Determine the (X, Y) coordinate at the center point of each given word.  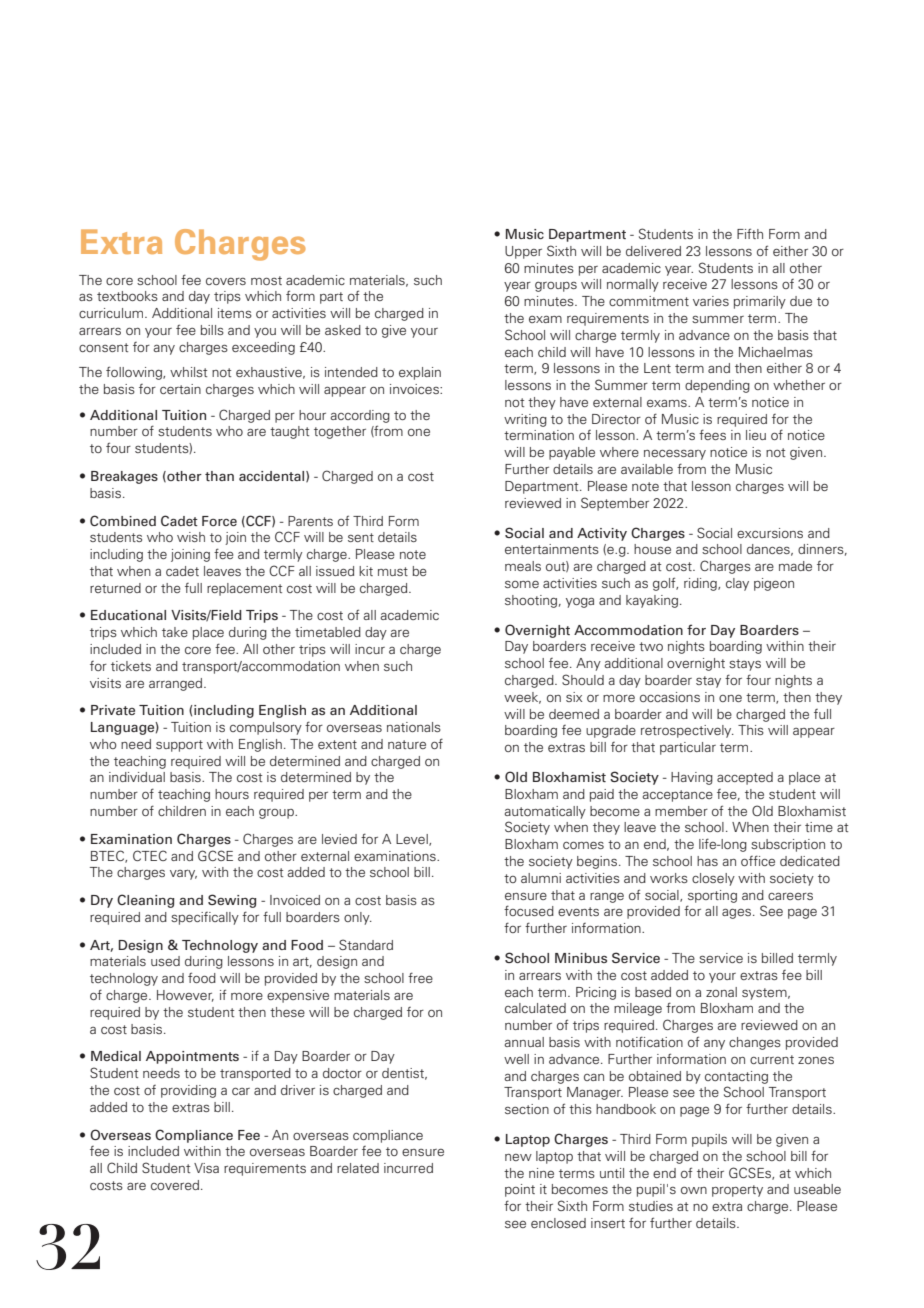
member (681, 811)
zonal (721, 992)
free (420, 977)
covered (176, 1185)
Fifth (750, 233)
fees (712, 434)
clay (737, 584)
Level (413, 840)
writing (525, 420)
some (522, 584)
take (175, 632)
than (219, 476)
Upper (523, 252)
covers (226, 281)
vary (183, 875)
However (185, 996)
